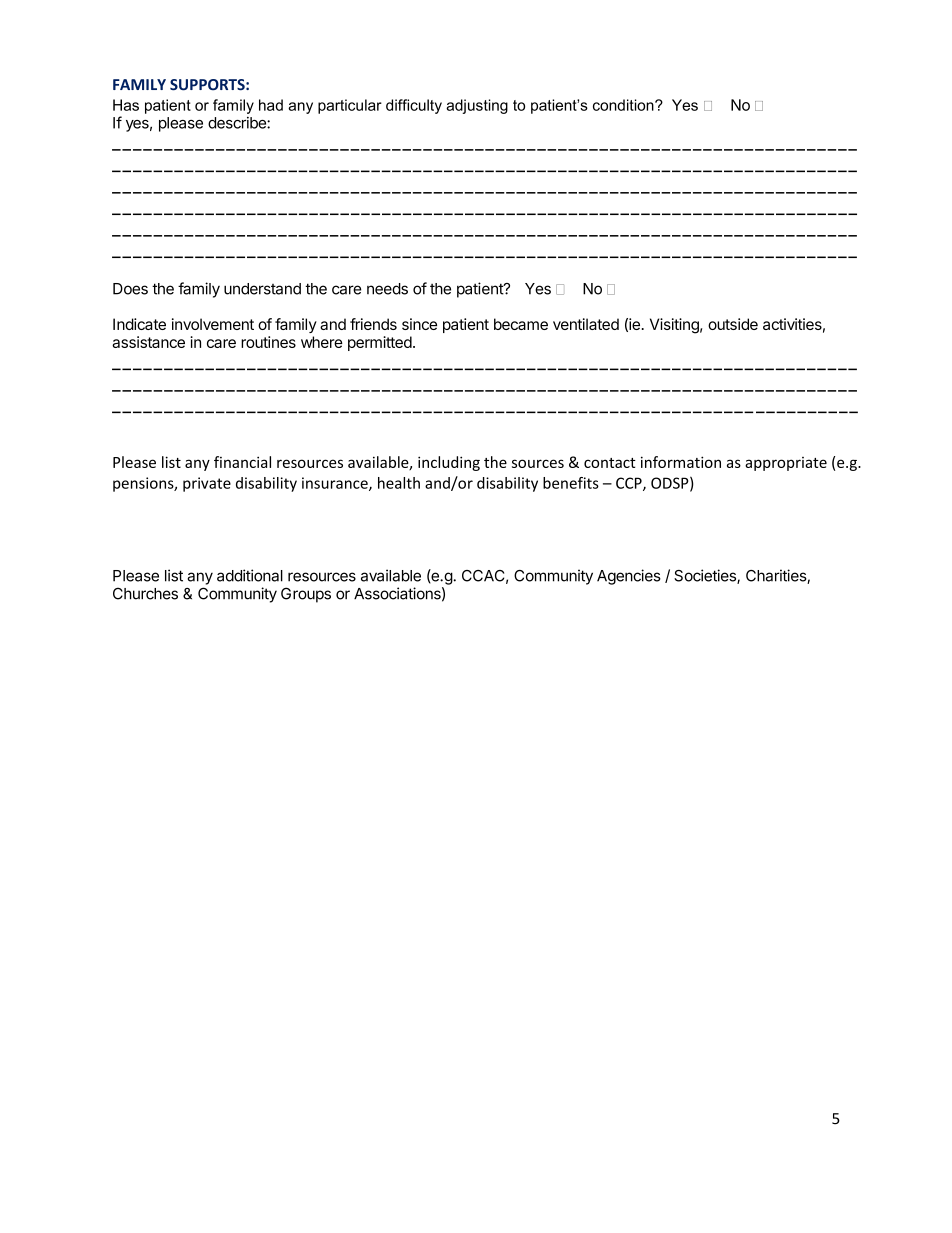 This screenshot has width=952, height=1233. What do you see at coordinates (477, 106) in the screenshot?
I see `adjusting` at bounding box center [477, 106].
